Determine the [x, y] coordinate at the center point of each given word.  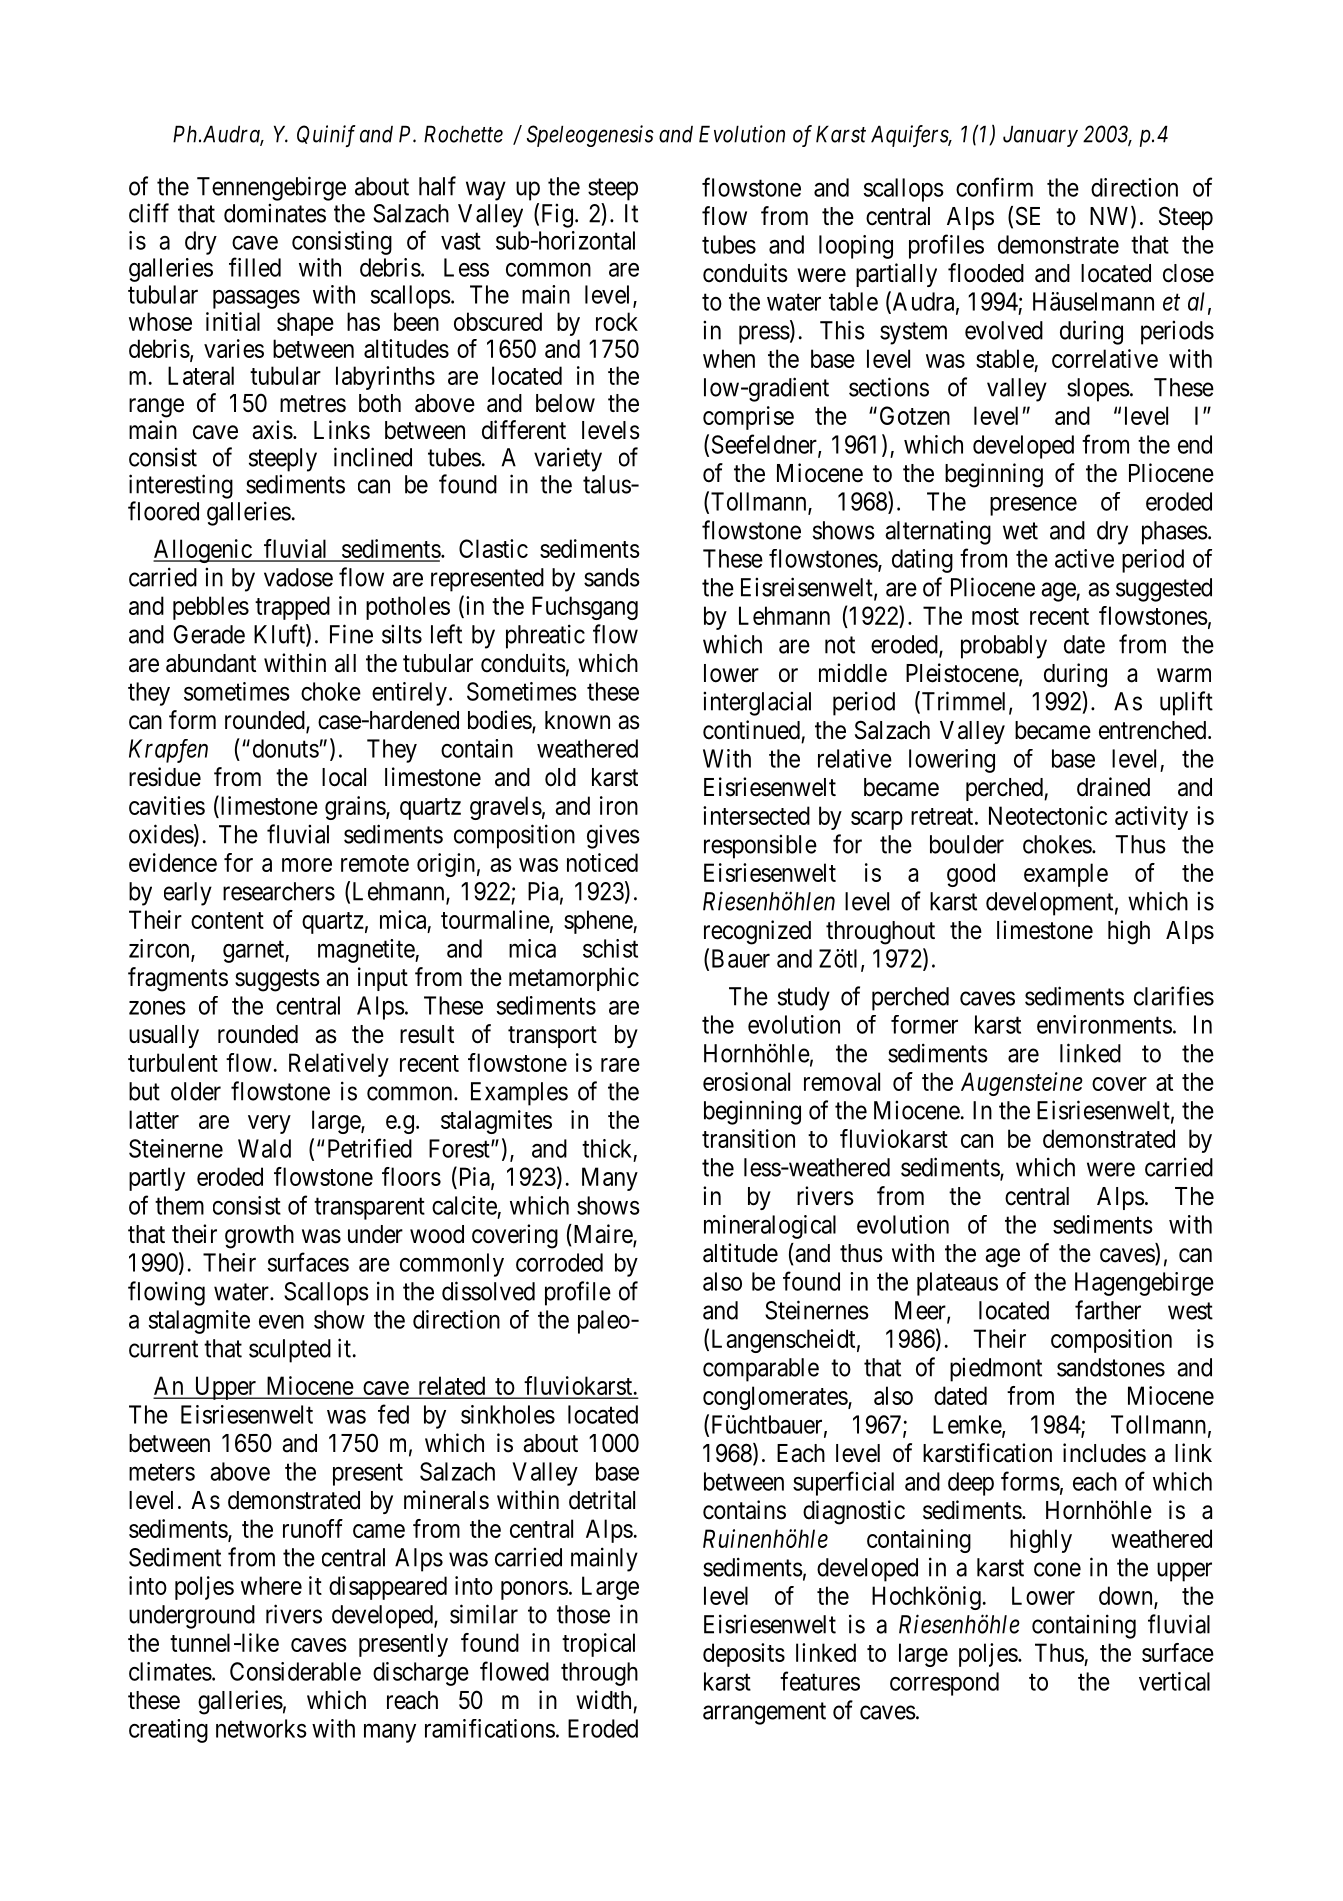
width [603, 1700]
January [1040, 136]
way [486, 191]
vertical [1174, 1681]
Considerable [295, 1671]
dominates [275, 213]
